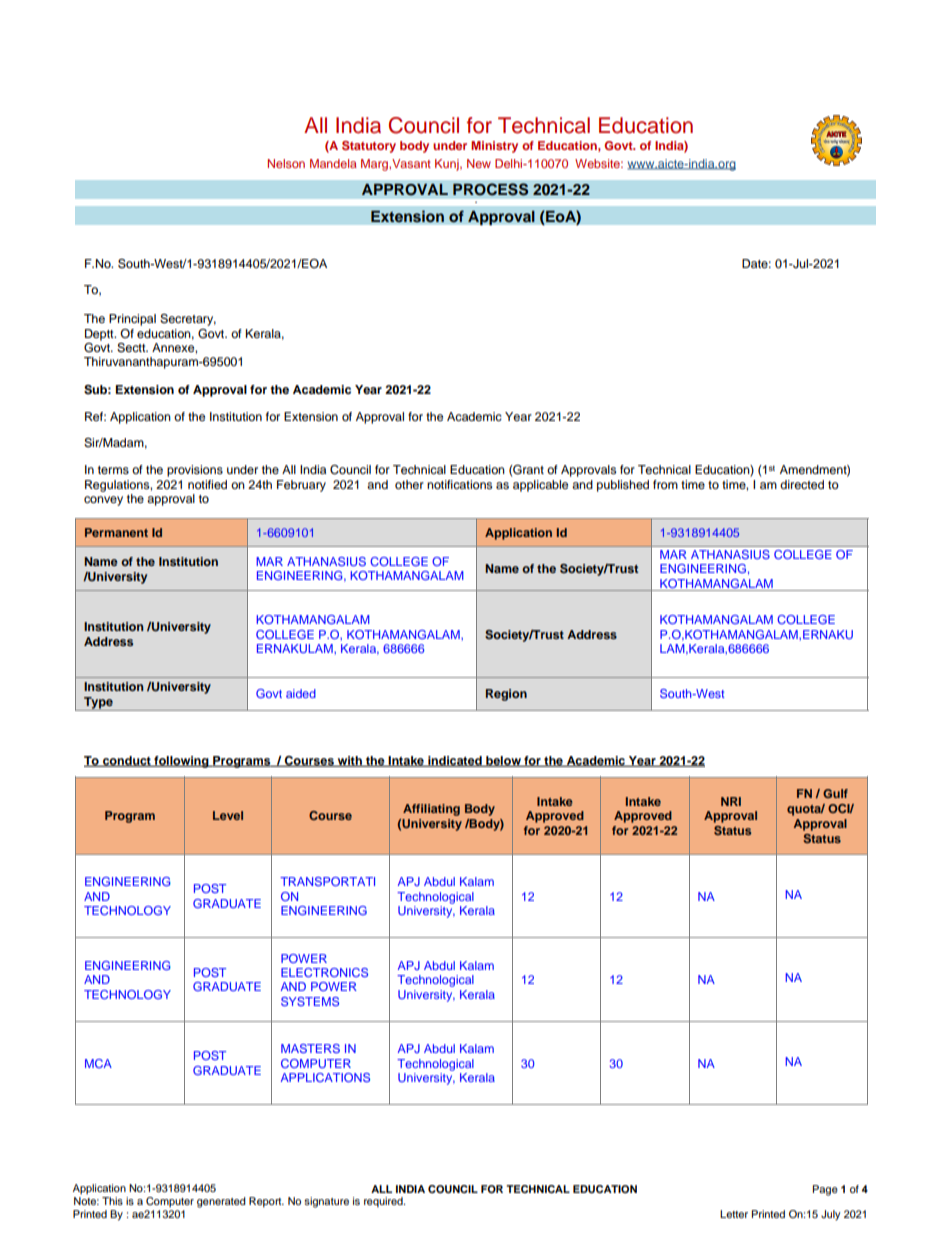 The height and width of the page is (1233, 952). Describe the element at coordinates (221, 1202) in the page. I see `generated` at that location.
